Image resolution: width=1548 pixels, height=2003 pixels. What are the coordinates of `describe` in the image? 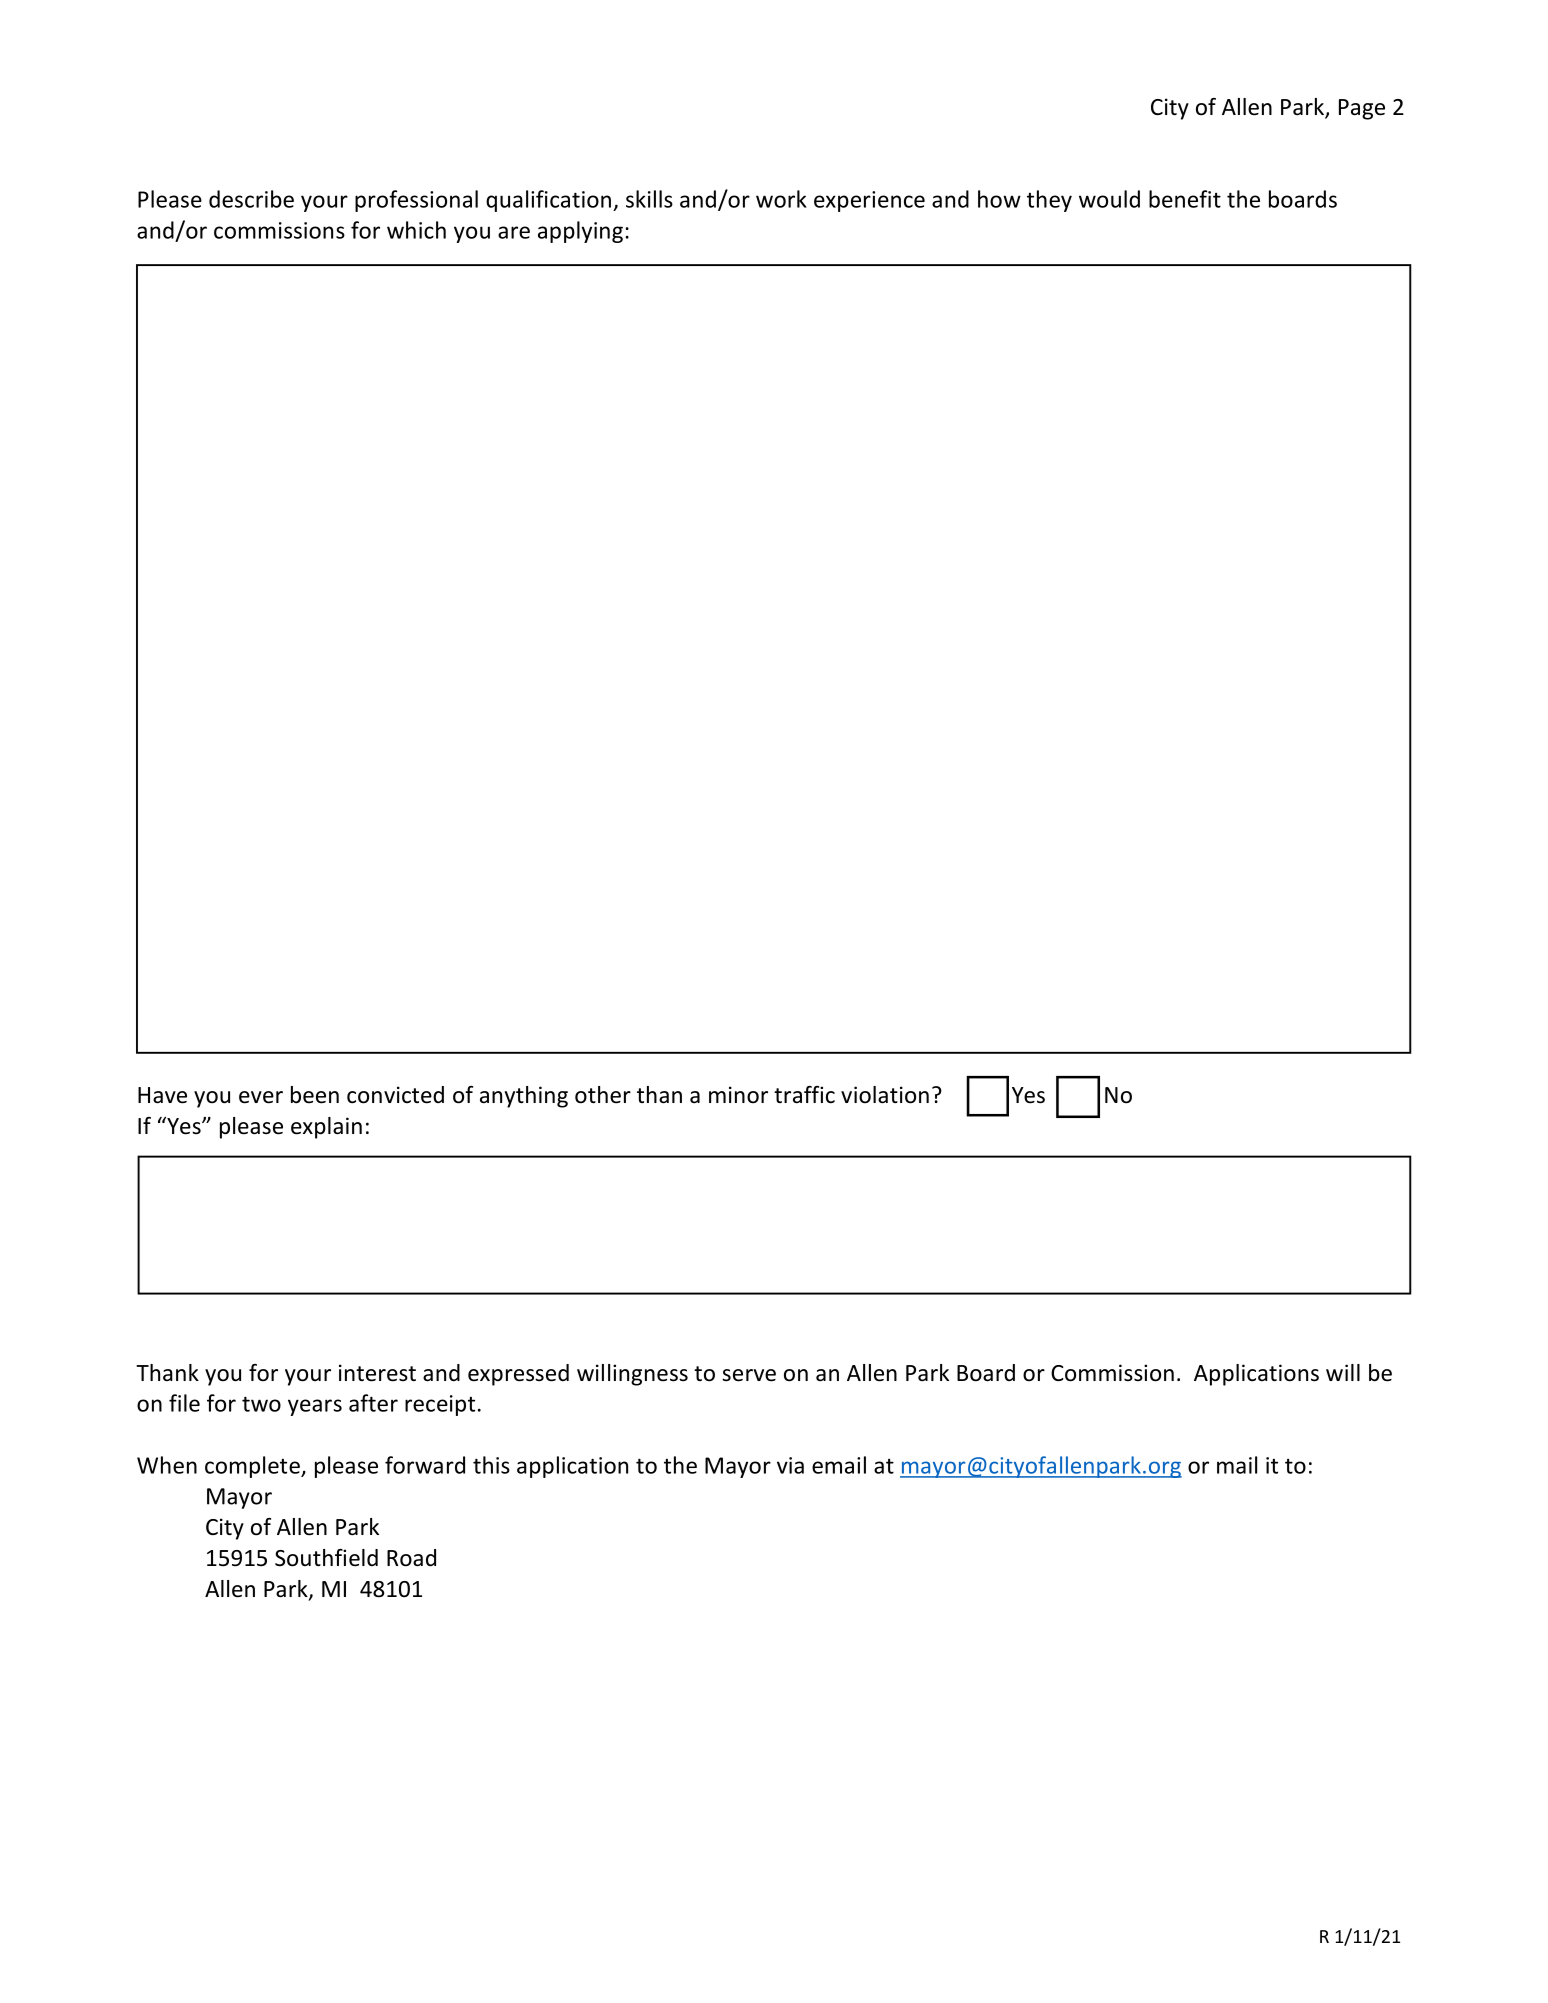 It's located at (251, 199).
